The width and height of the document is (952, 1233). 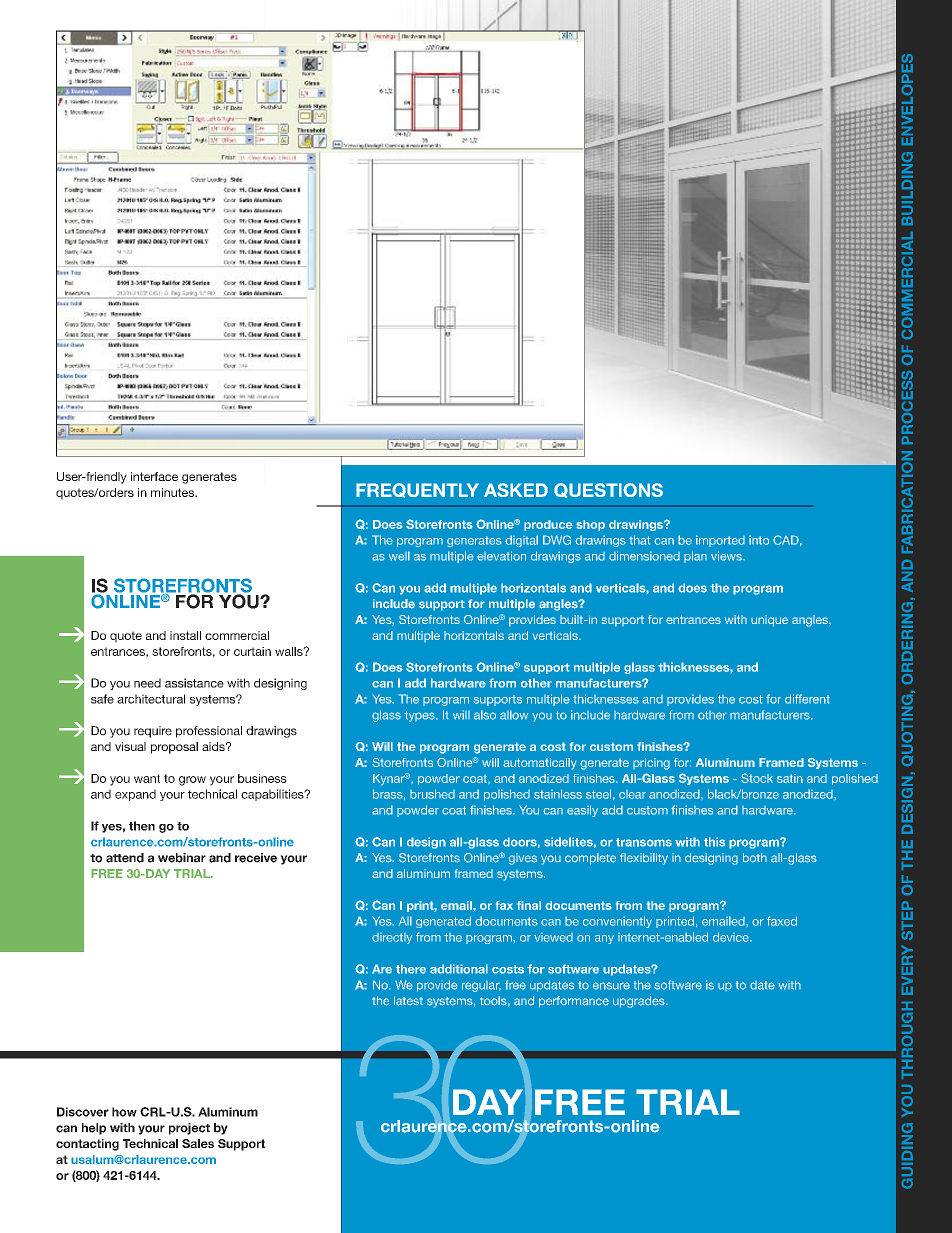 What do you see at coordinates (640, 1002) in the document?
I see `upgrades` at bounding box center [640, 1002].
